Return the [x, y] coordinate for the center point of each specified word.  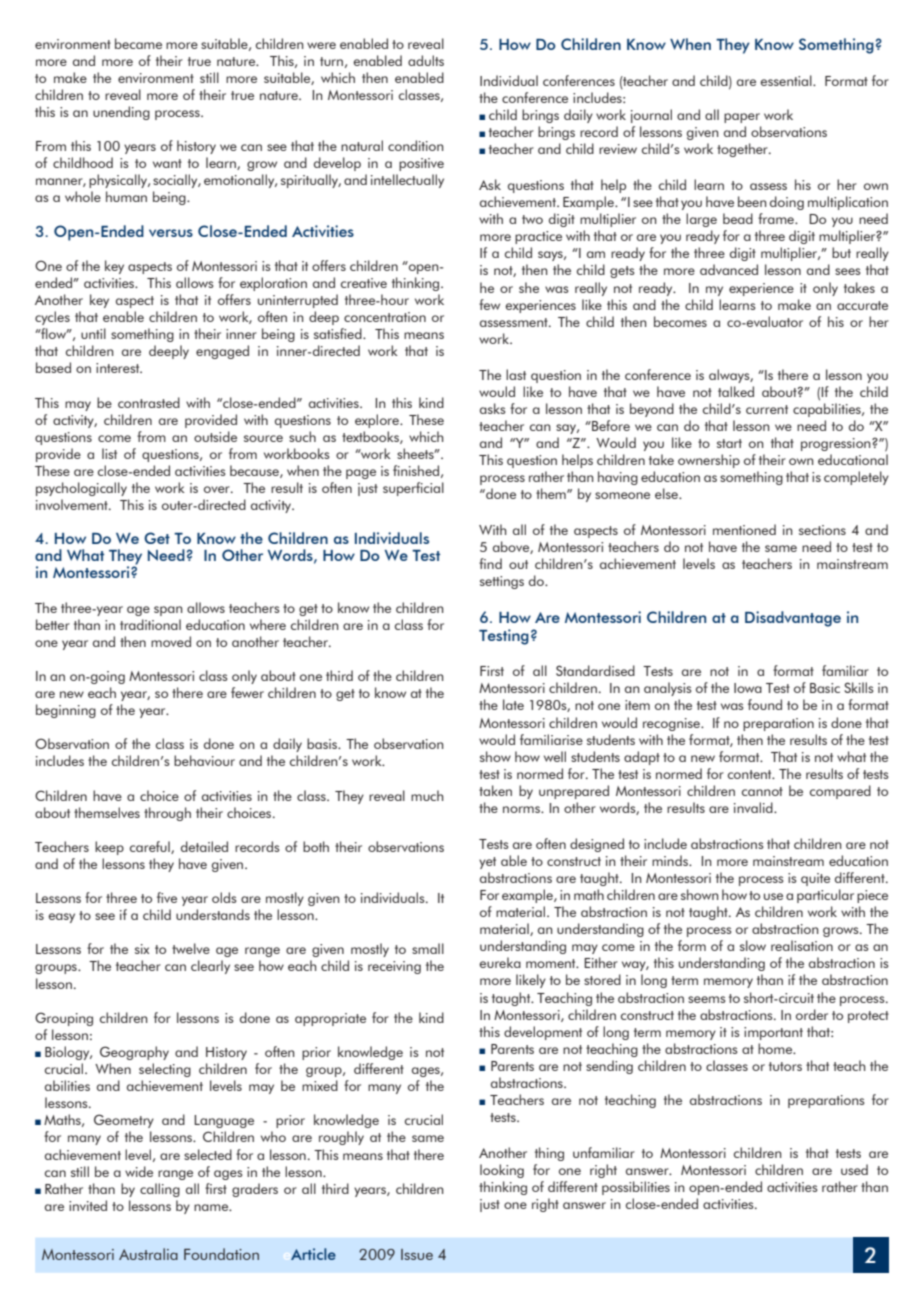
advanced [729, 269]
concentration [385, 317]
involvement [73, 504]
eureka [500, 962]
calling [160, 1190]
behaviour [204, 760]
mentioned [744, 529]
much [427, 795]
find [490, 563]
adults [426, 60]
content [751, 774]
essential [787, 80]
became [138, 43]
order [812, 1014]
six [142, 949]
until [93, 333]
